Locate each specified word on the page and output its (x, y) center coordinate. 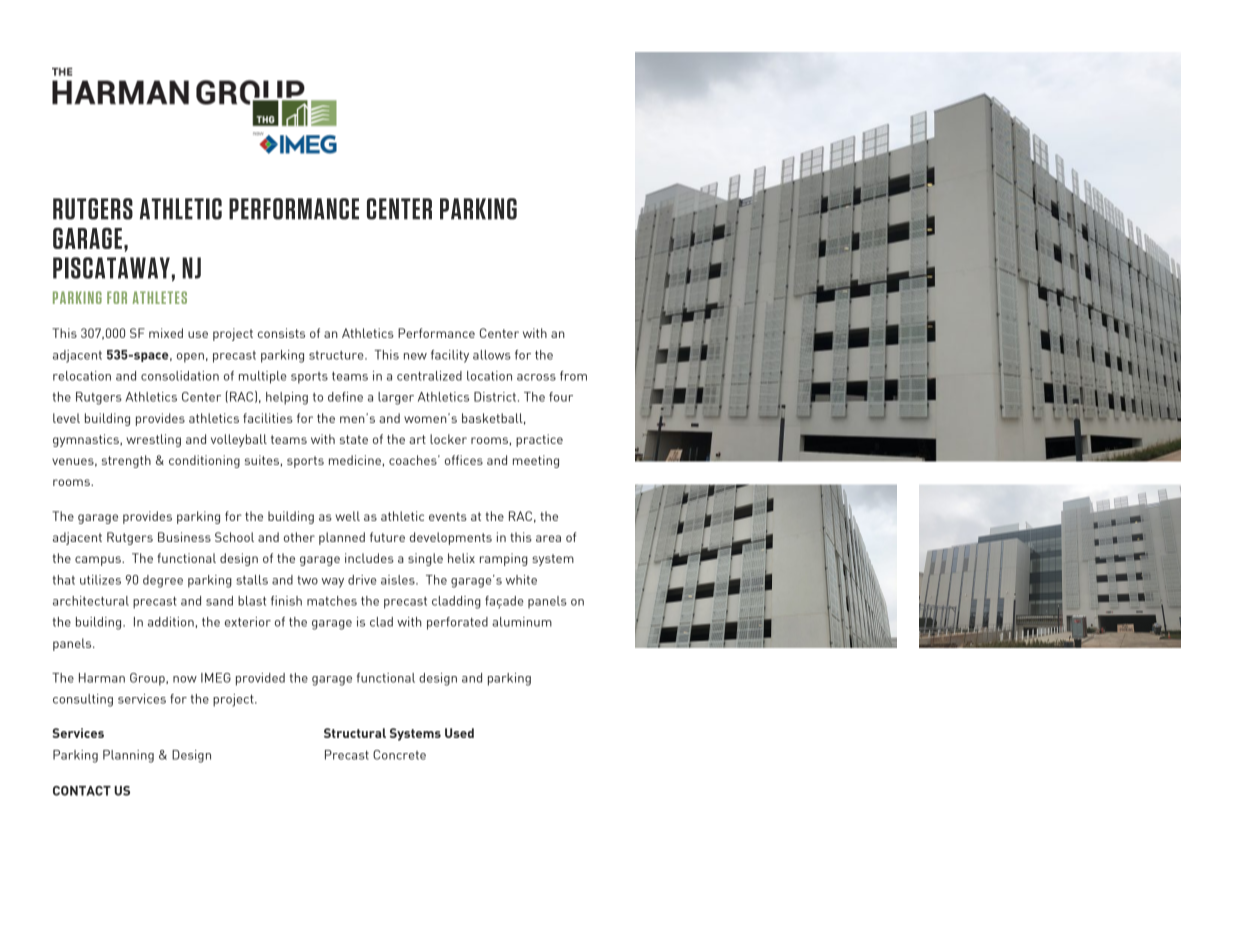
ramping (504, 559)
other (299, 537)
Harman (102, 678)
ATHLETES (160, 297)
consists (281, 333)
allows (492, 355)
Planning (128, 756)
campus (99, 561)
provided (260, 679)
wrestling (153, 440)
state (354, 439)
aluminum (522, 622)
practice (539, 440)
